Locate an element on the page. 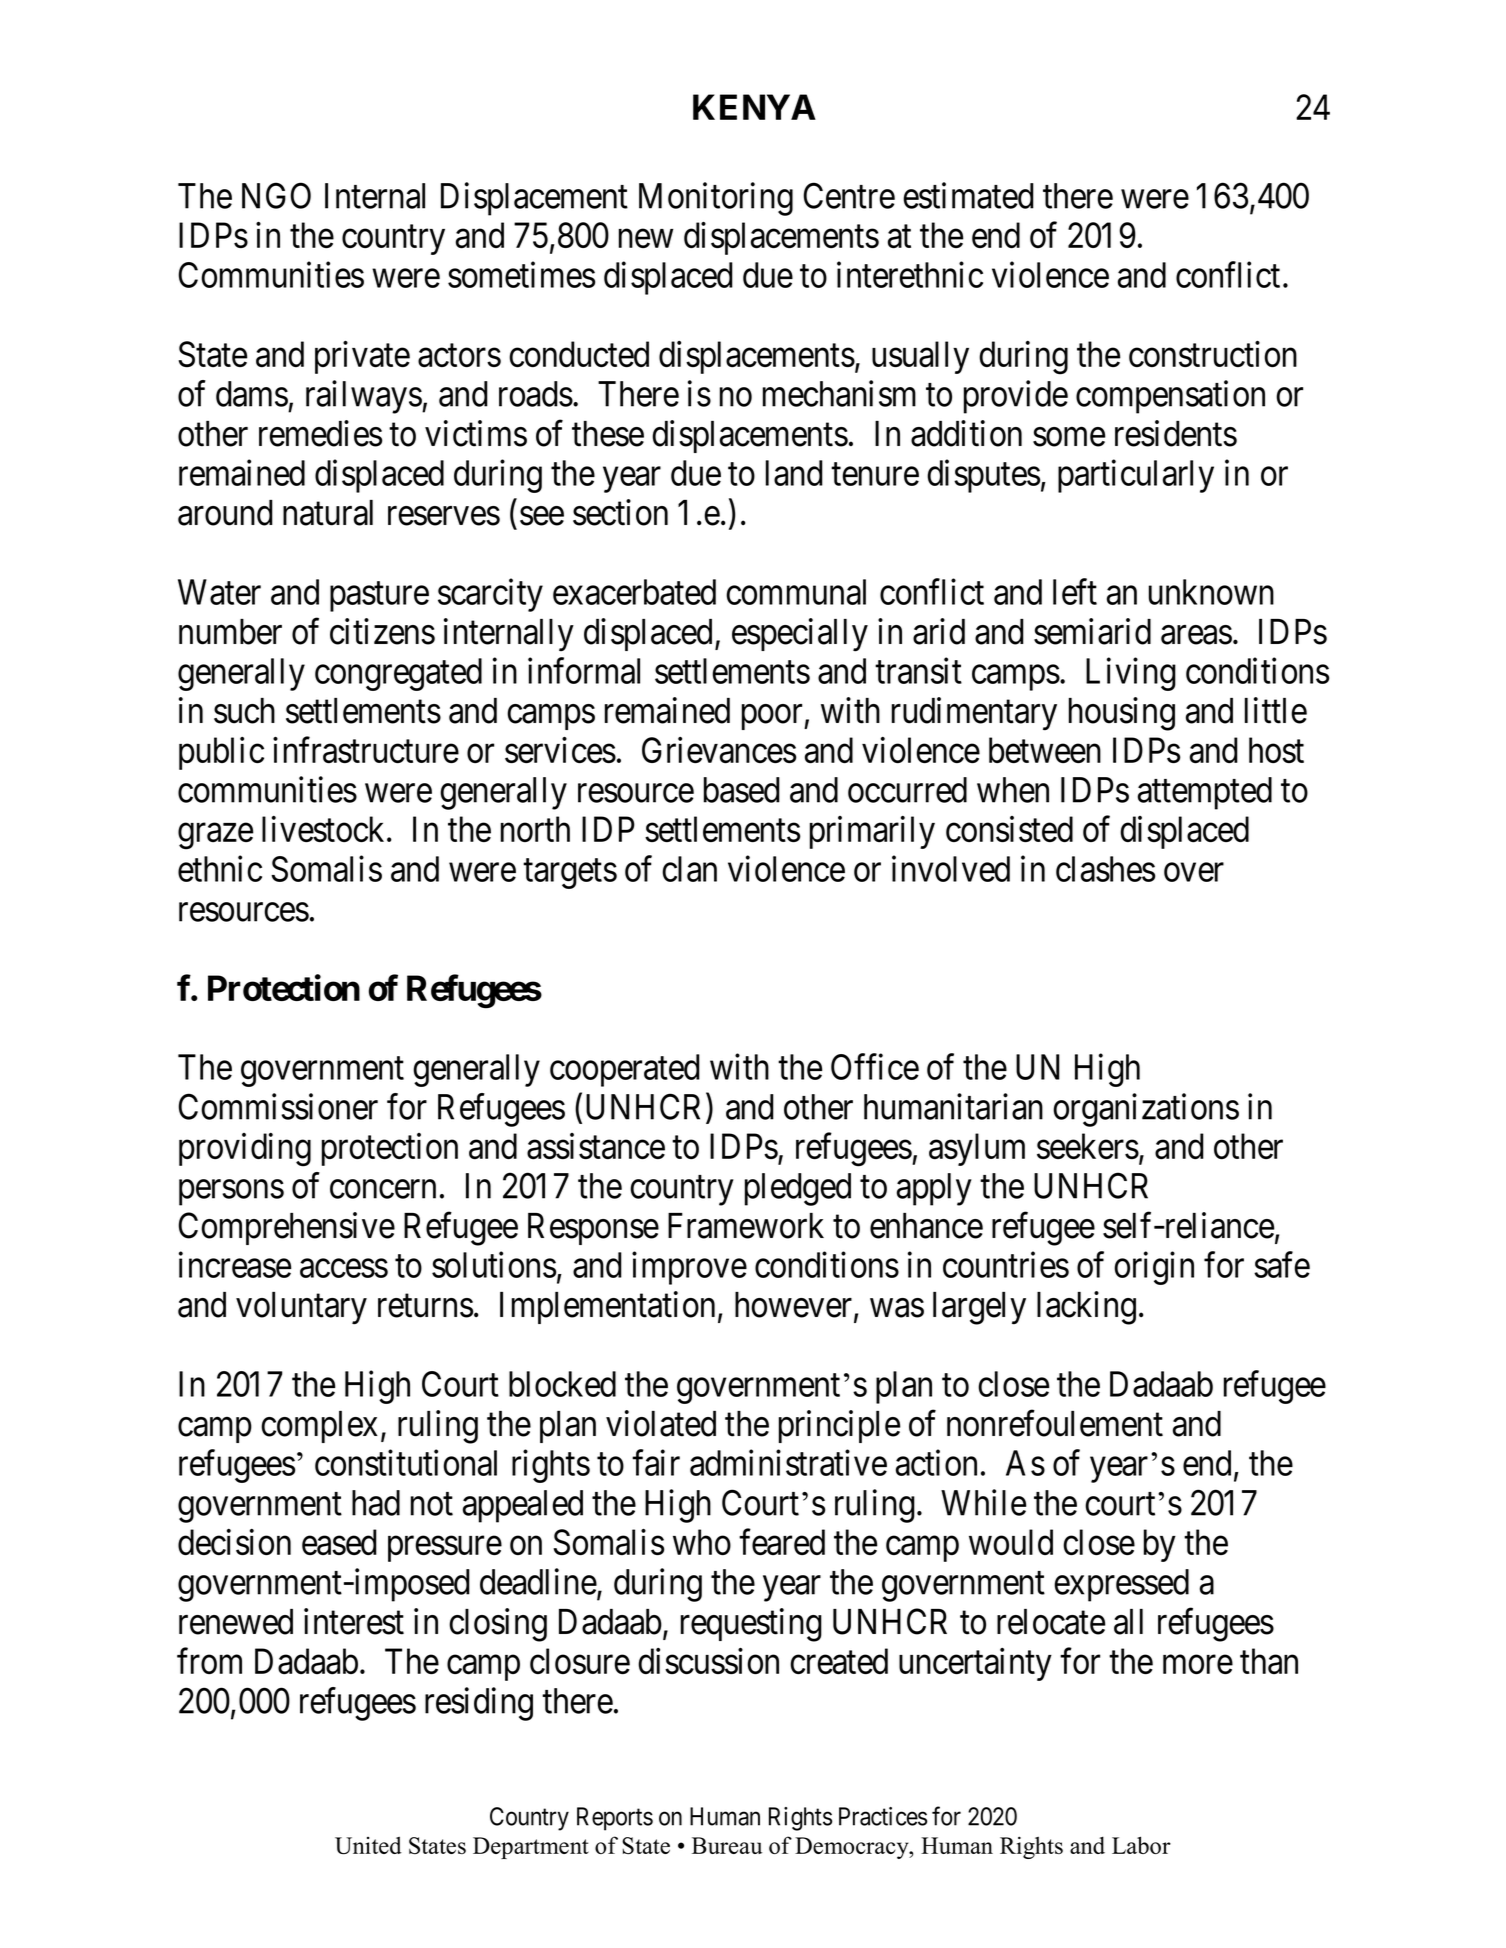  United is located at coordinates (368, 1845).
